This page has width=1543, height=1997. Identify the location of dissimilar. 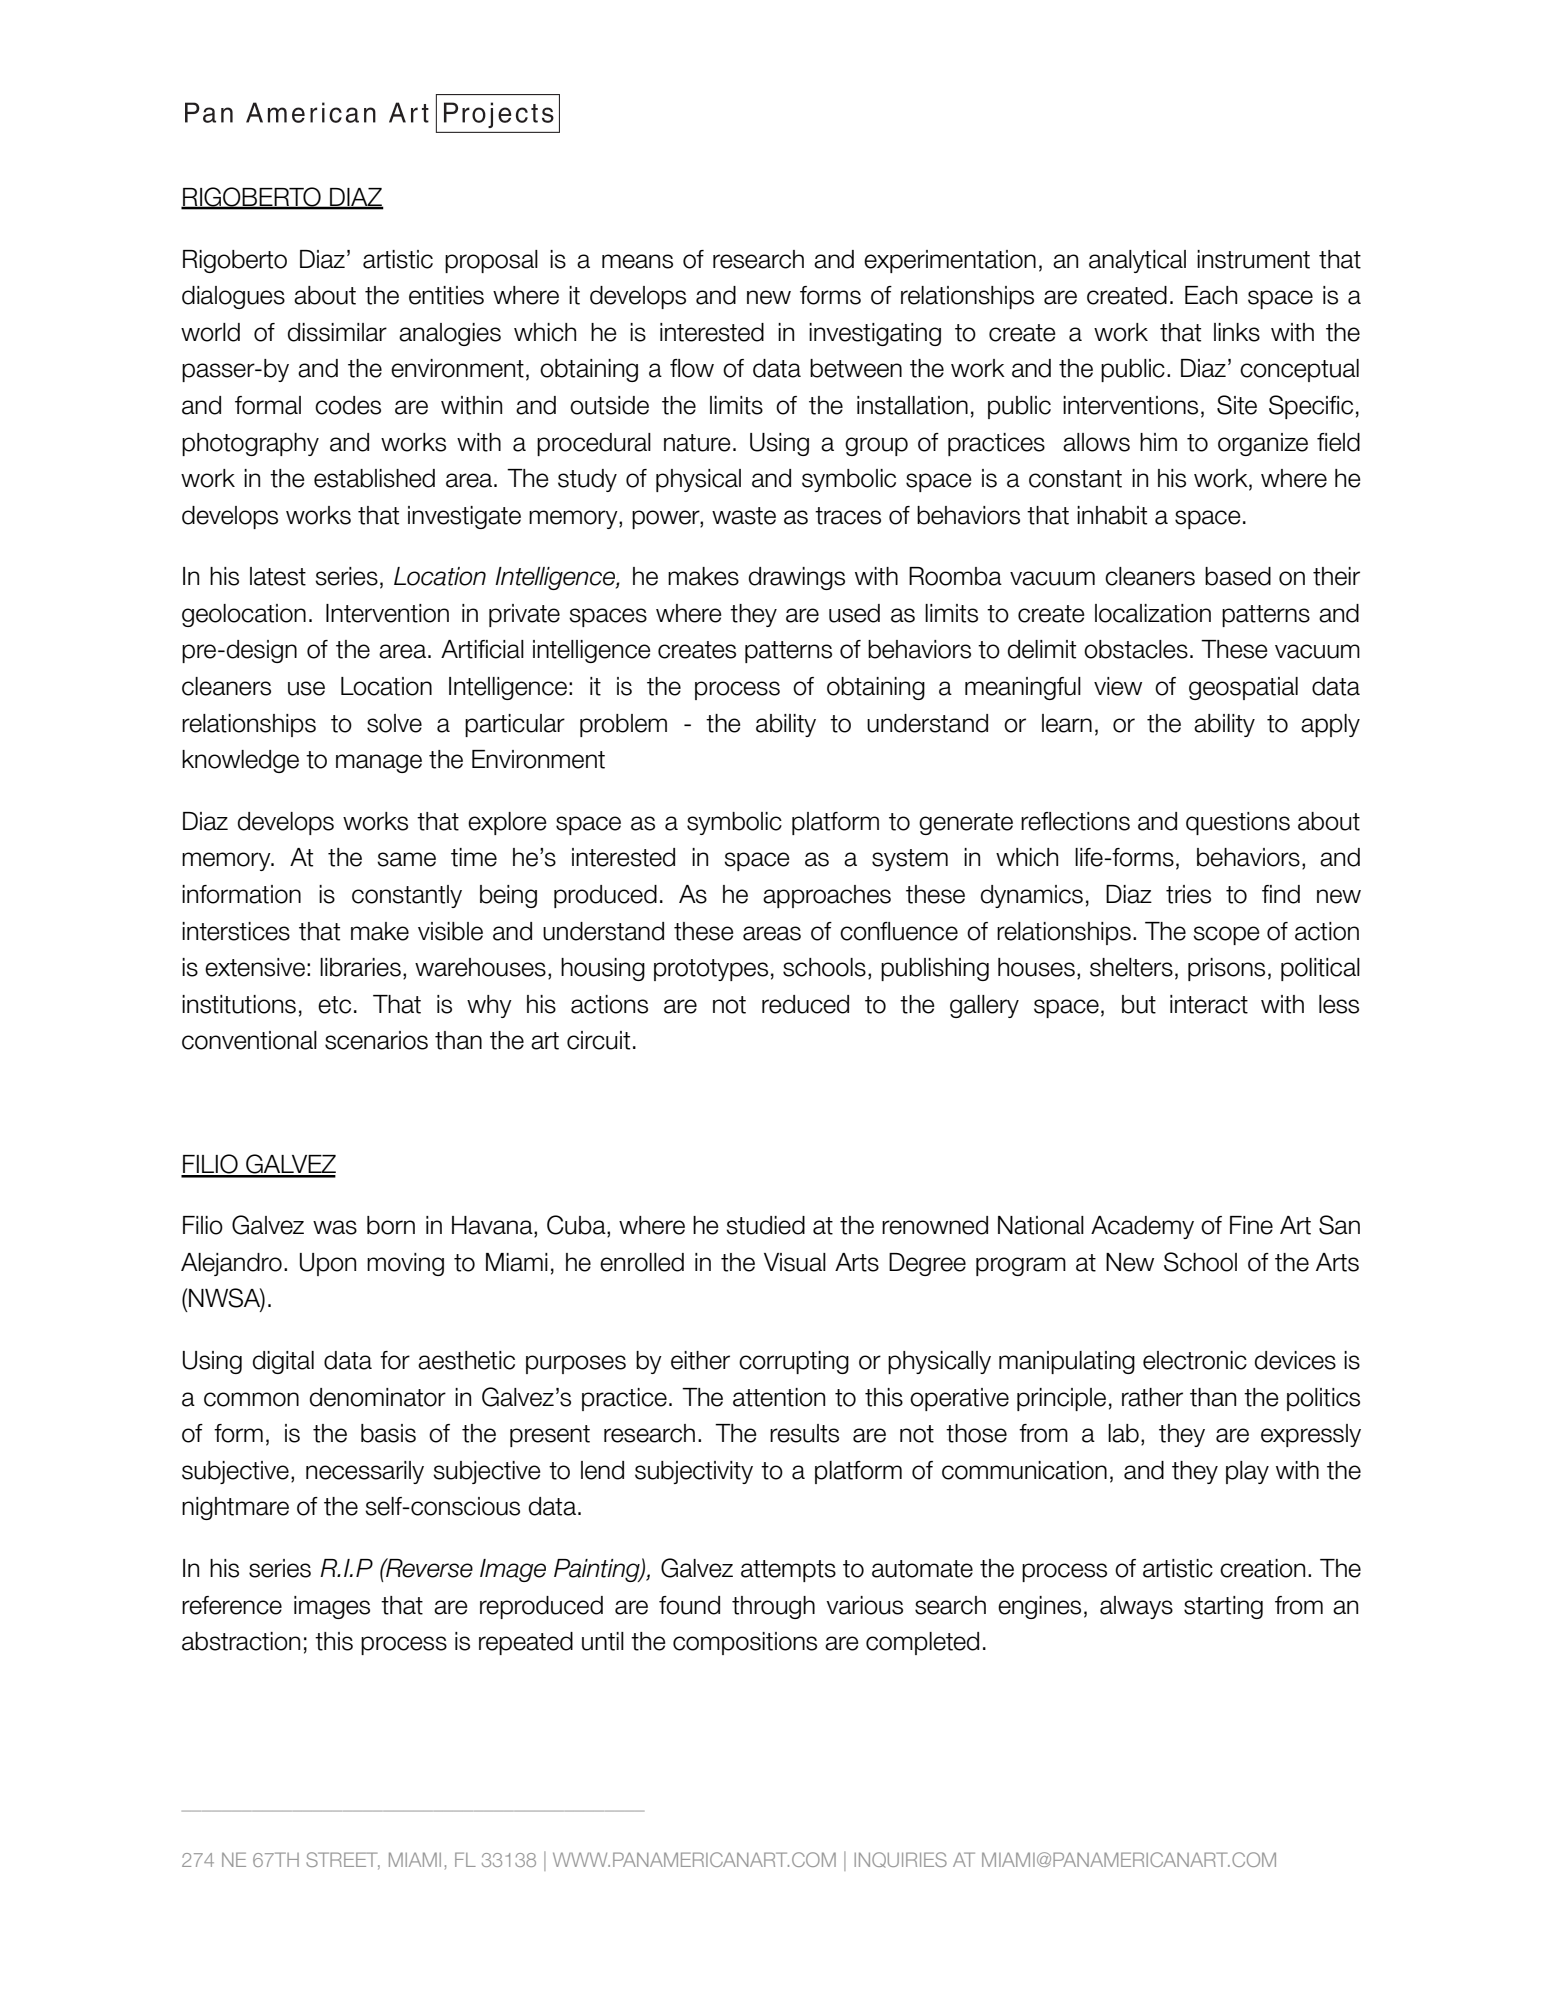
(337, 332).
